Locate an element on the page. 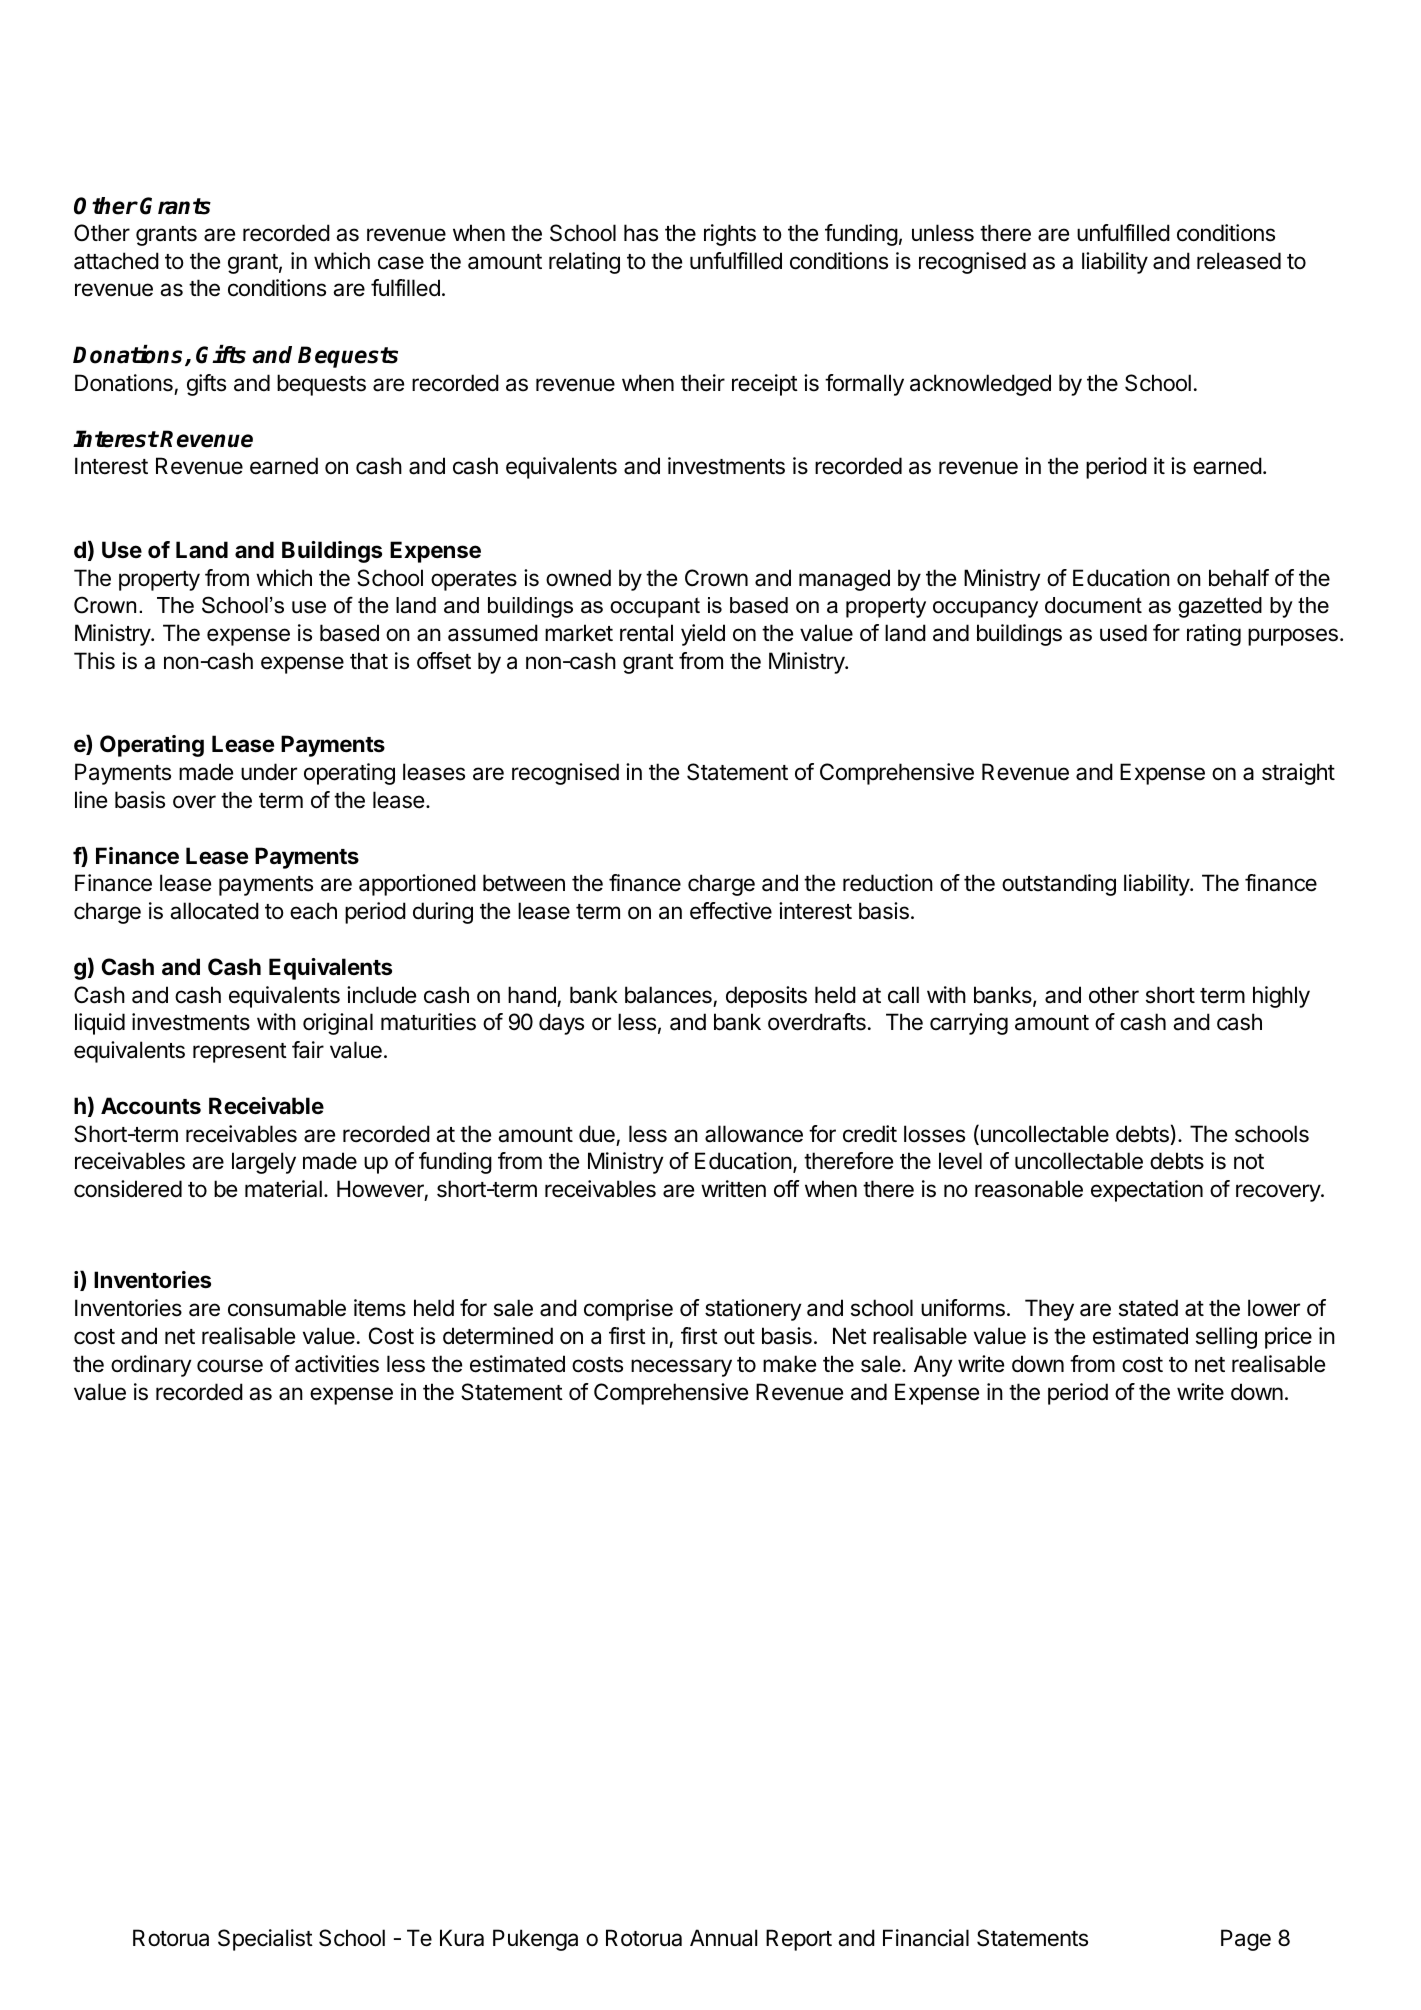  allowance is located at coordinates (754, 1134).
